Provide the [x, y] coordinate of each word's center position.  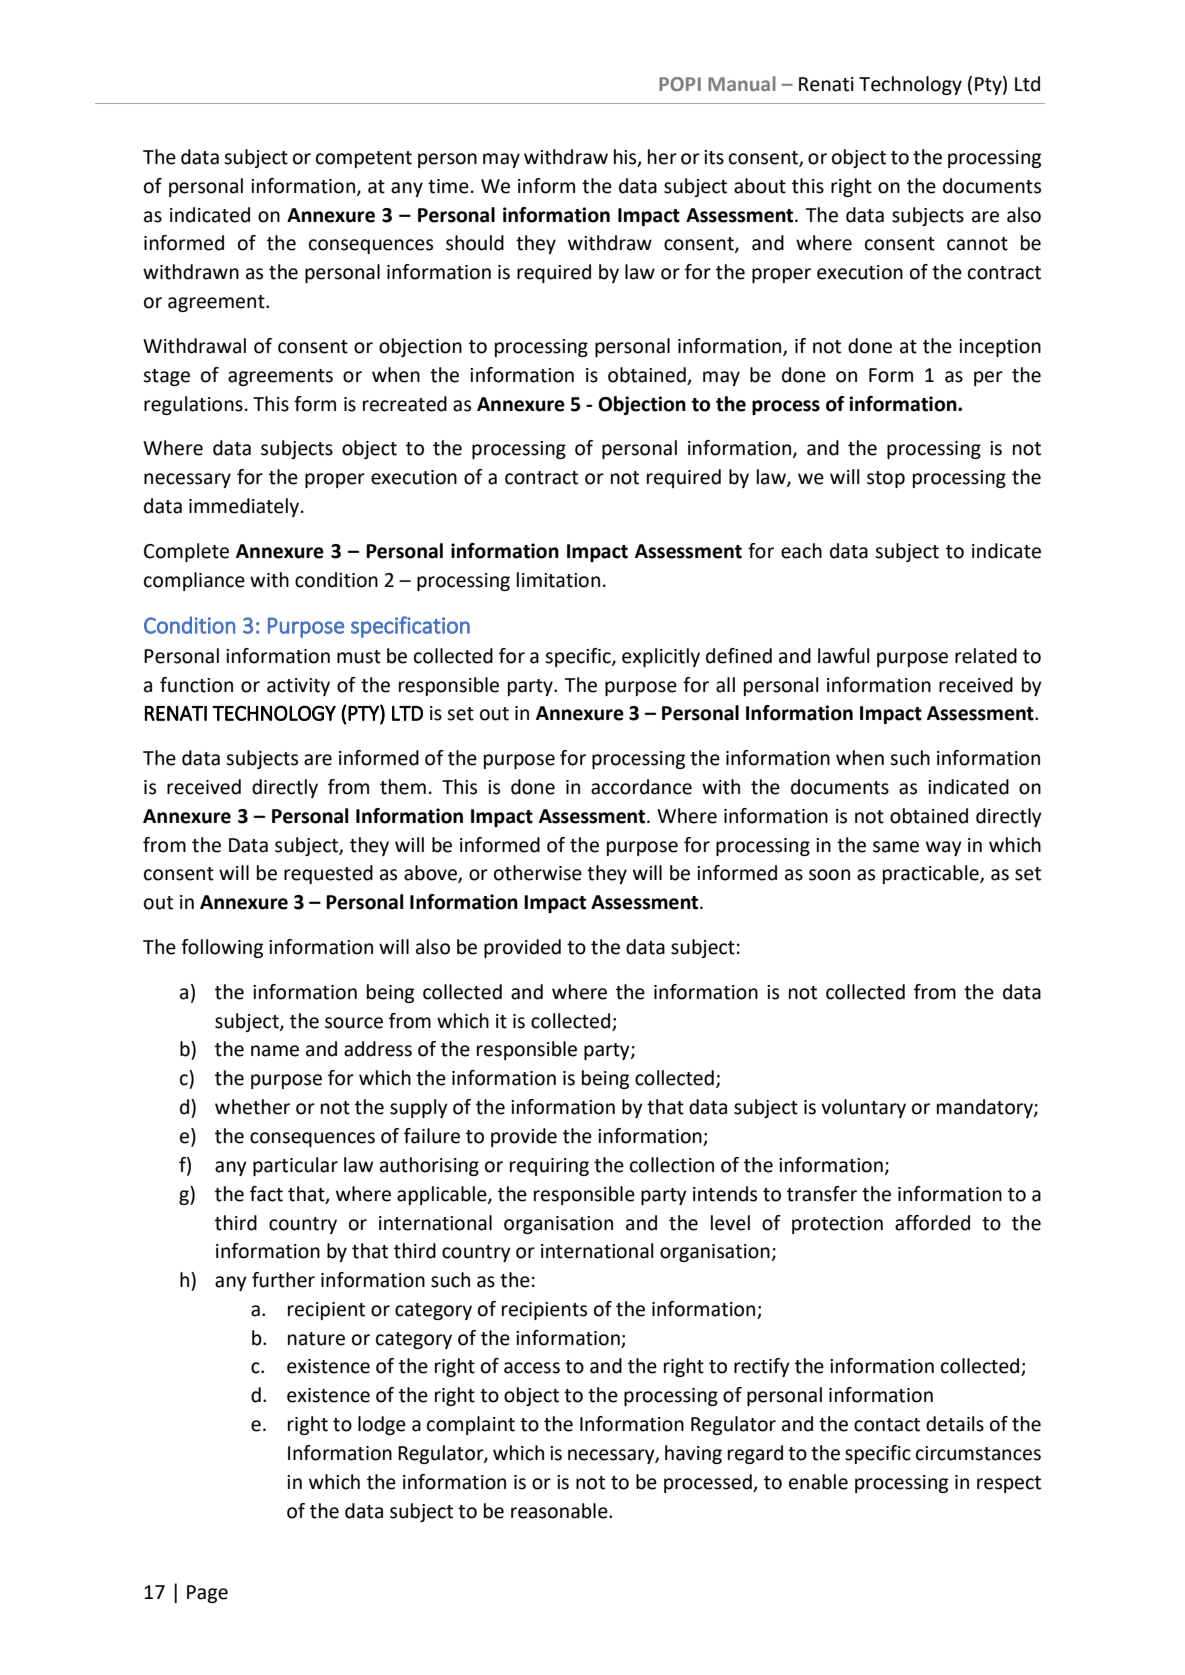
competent [364, 159]
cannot [977, 244]
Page [207, 1594]
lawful [844, 656]
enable [818, 1482]
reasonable [560, 1511]
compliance [194, 581]
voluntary [863, 1108]
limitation [558, 580]
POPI [680, 84]
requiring [549, 1167]
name [275, 1051]
